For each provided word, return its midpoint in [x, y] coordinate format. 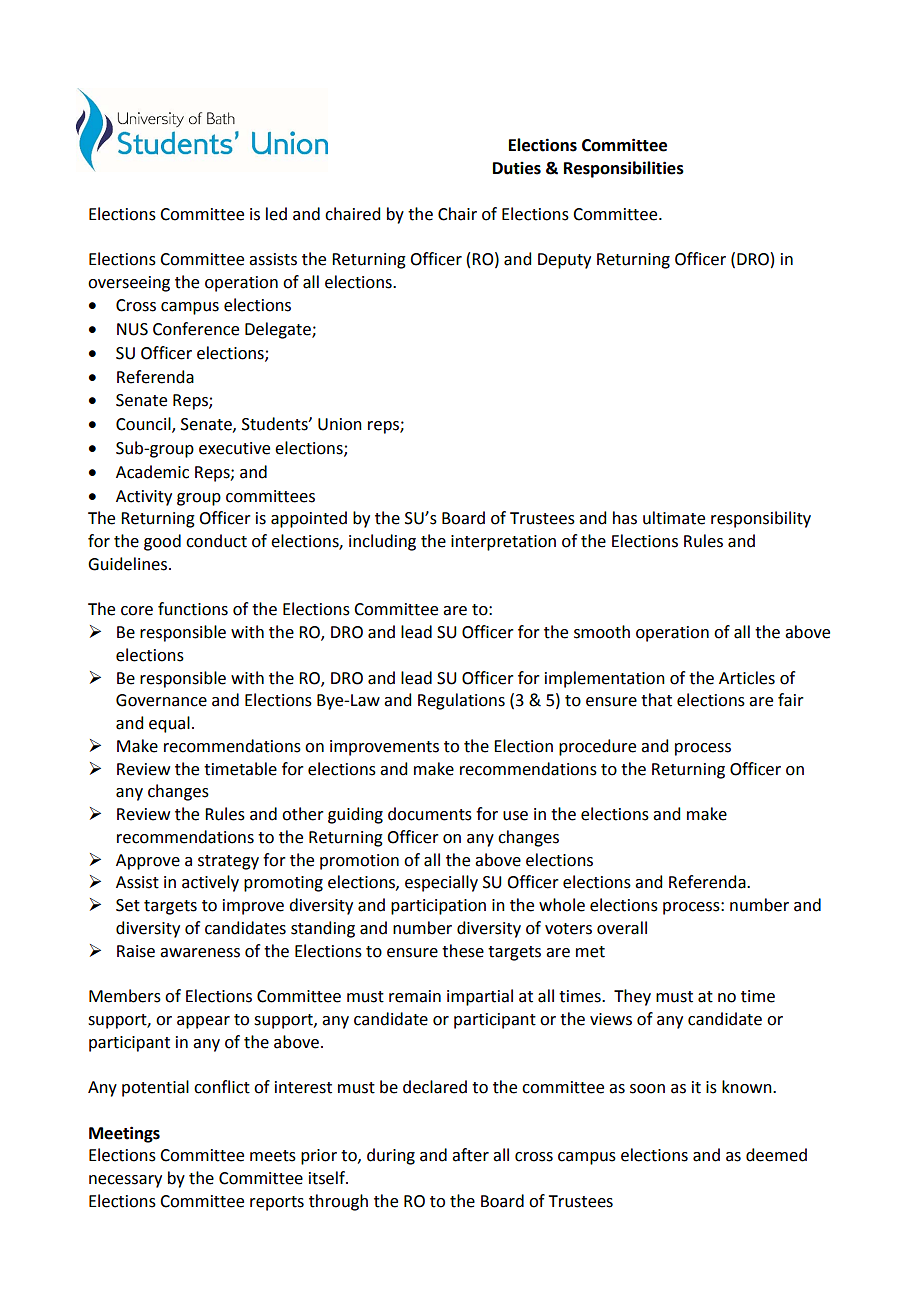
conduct [216, 541]
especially [441, 883]
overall [622, 928]
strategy [228, 862]
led [276, 214]
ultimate [674, 518]
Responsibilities [624, 169]
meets [273, 1156]
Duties [517, 168]
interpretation [503, 543]
